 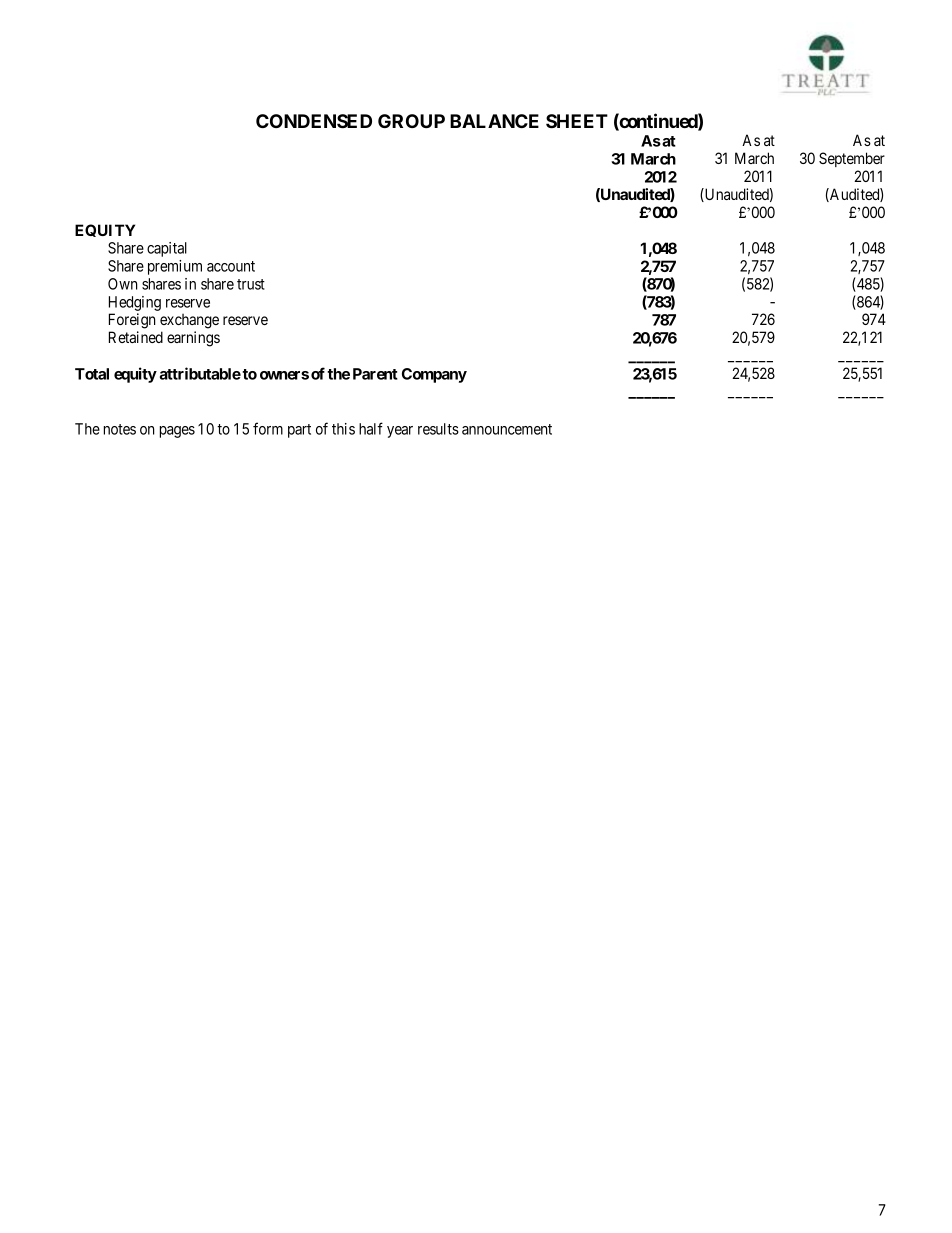 What do you see at coordinates (494, 121) in the screenshot?
I see `BALANCE` at bounding box center [494, 121].
